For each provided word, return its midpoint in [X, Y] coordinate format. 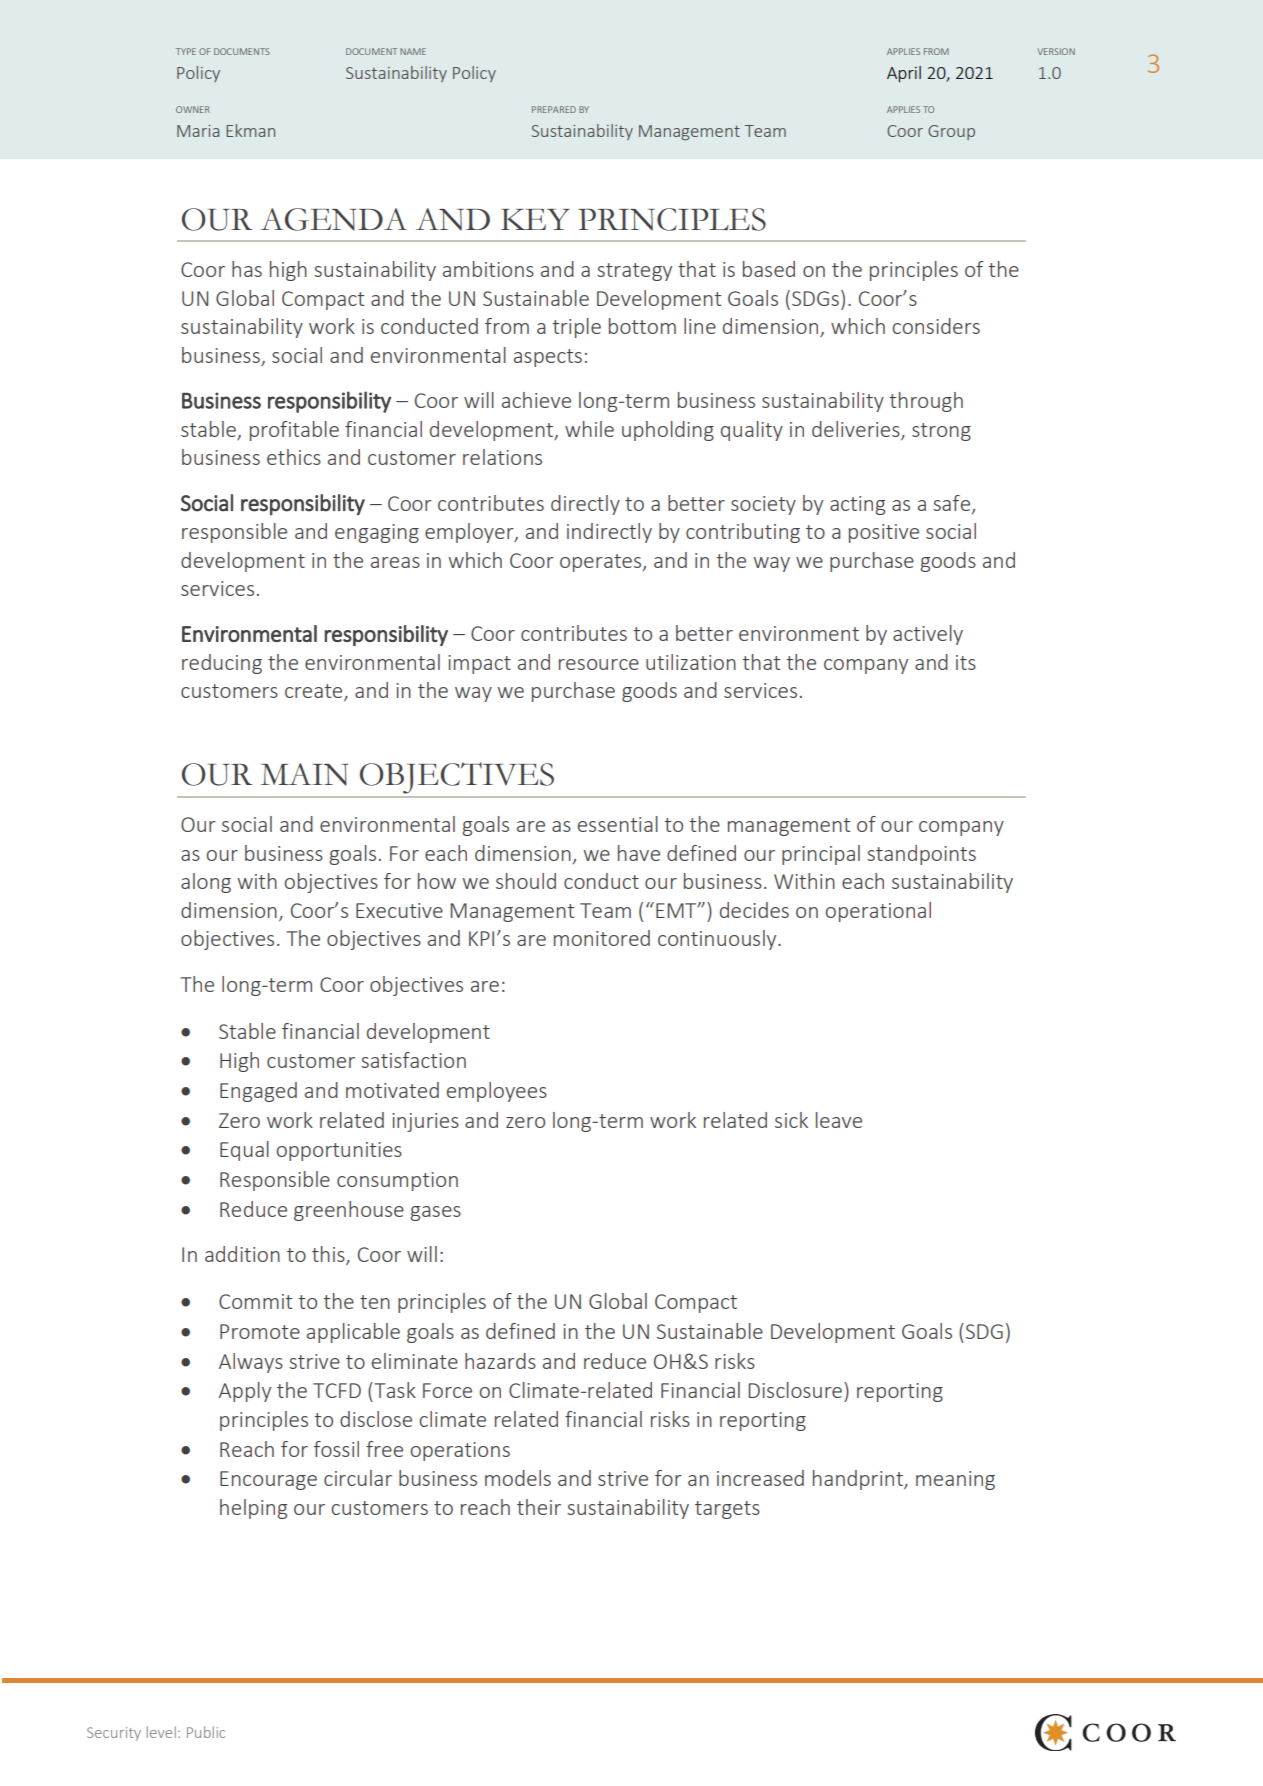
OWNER [193, 109]
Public [206, 1732]
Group [951, 132]
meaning [955, 1480]
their [539, 1507]
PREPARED [554, 109]
